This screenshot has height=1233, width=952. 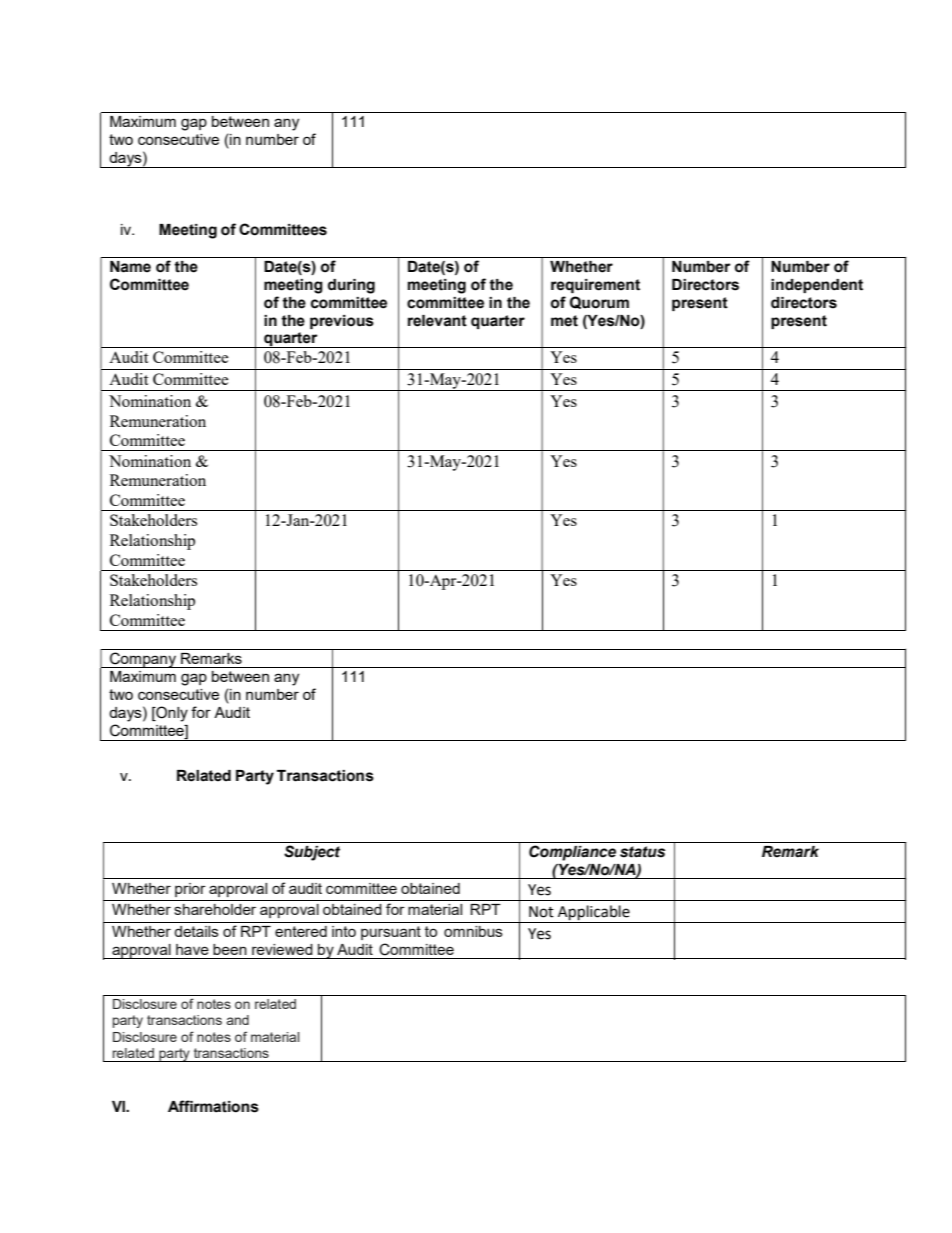 What do you see at coordinates (143, 660) in the screenshot?
I see `Company` at bounding box center [143, 660].
